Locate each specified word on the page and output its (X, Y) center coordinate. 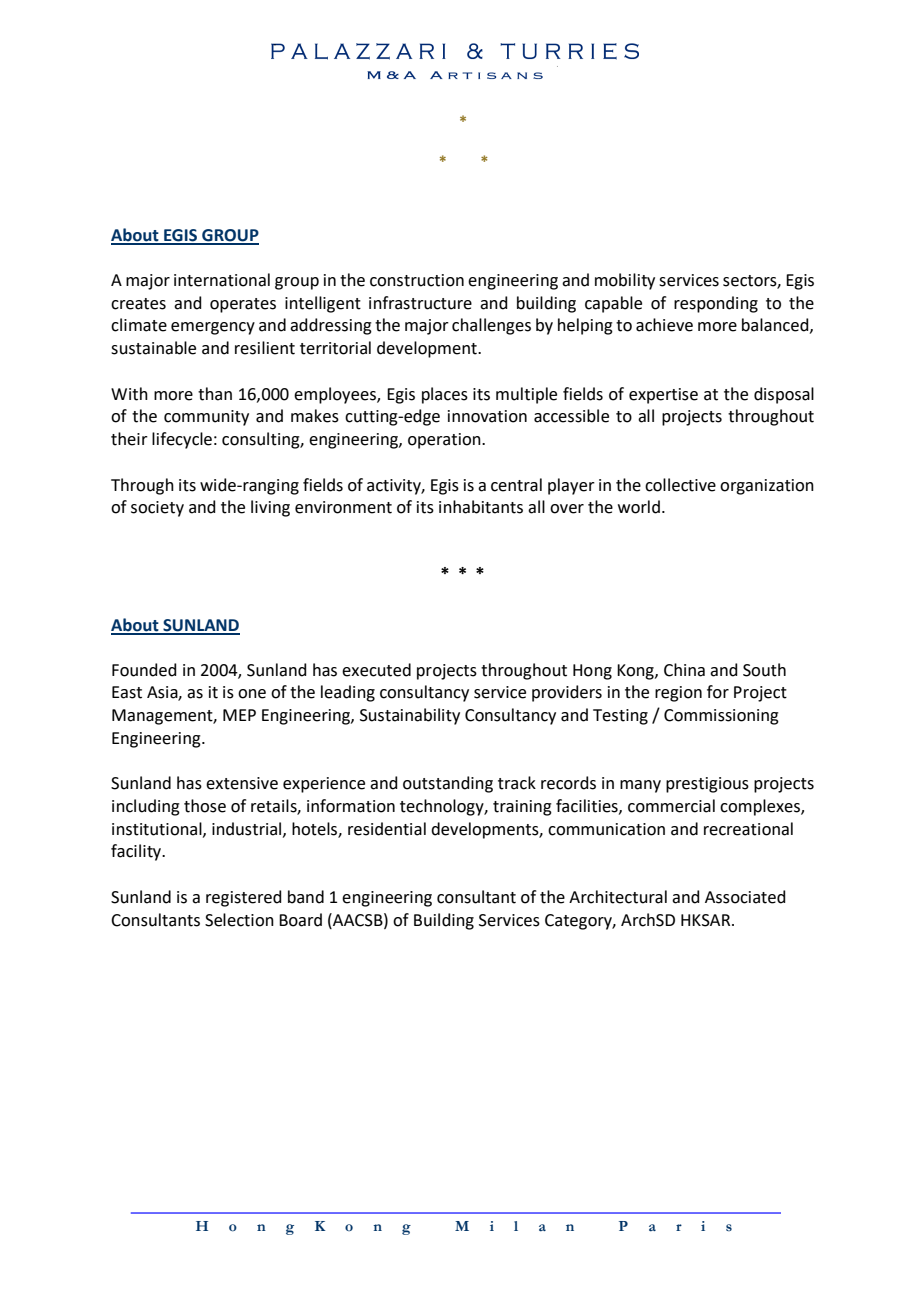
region (678, 694)
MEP (239, 715)
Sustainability (410, 716)
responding (716, 304)
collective (680, 485)
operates (243, 305)
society (157, 509)
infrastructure (420, 303)
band (306, 897)
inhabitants (481, 507)
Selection (239, 920)
